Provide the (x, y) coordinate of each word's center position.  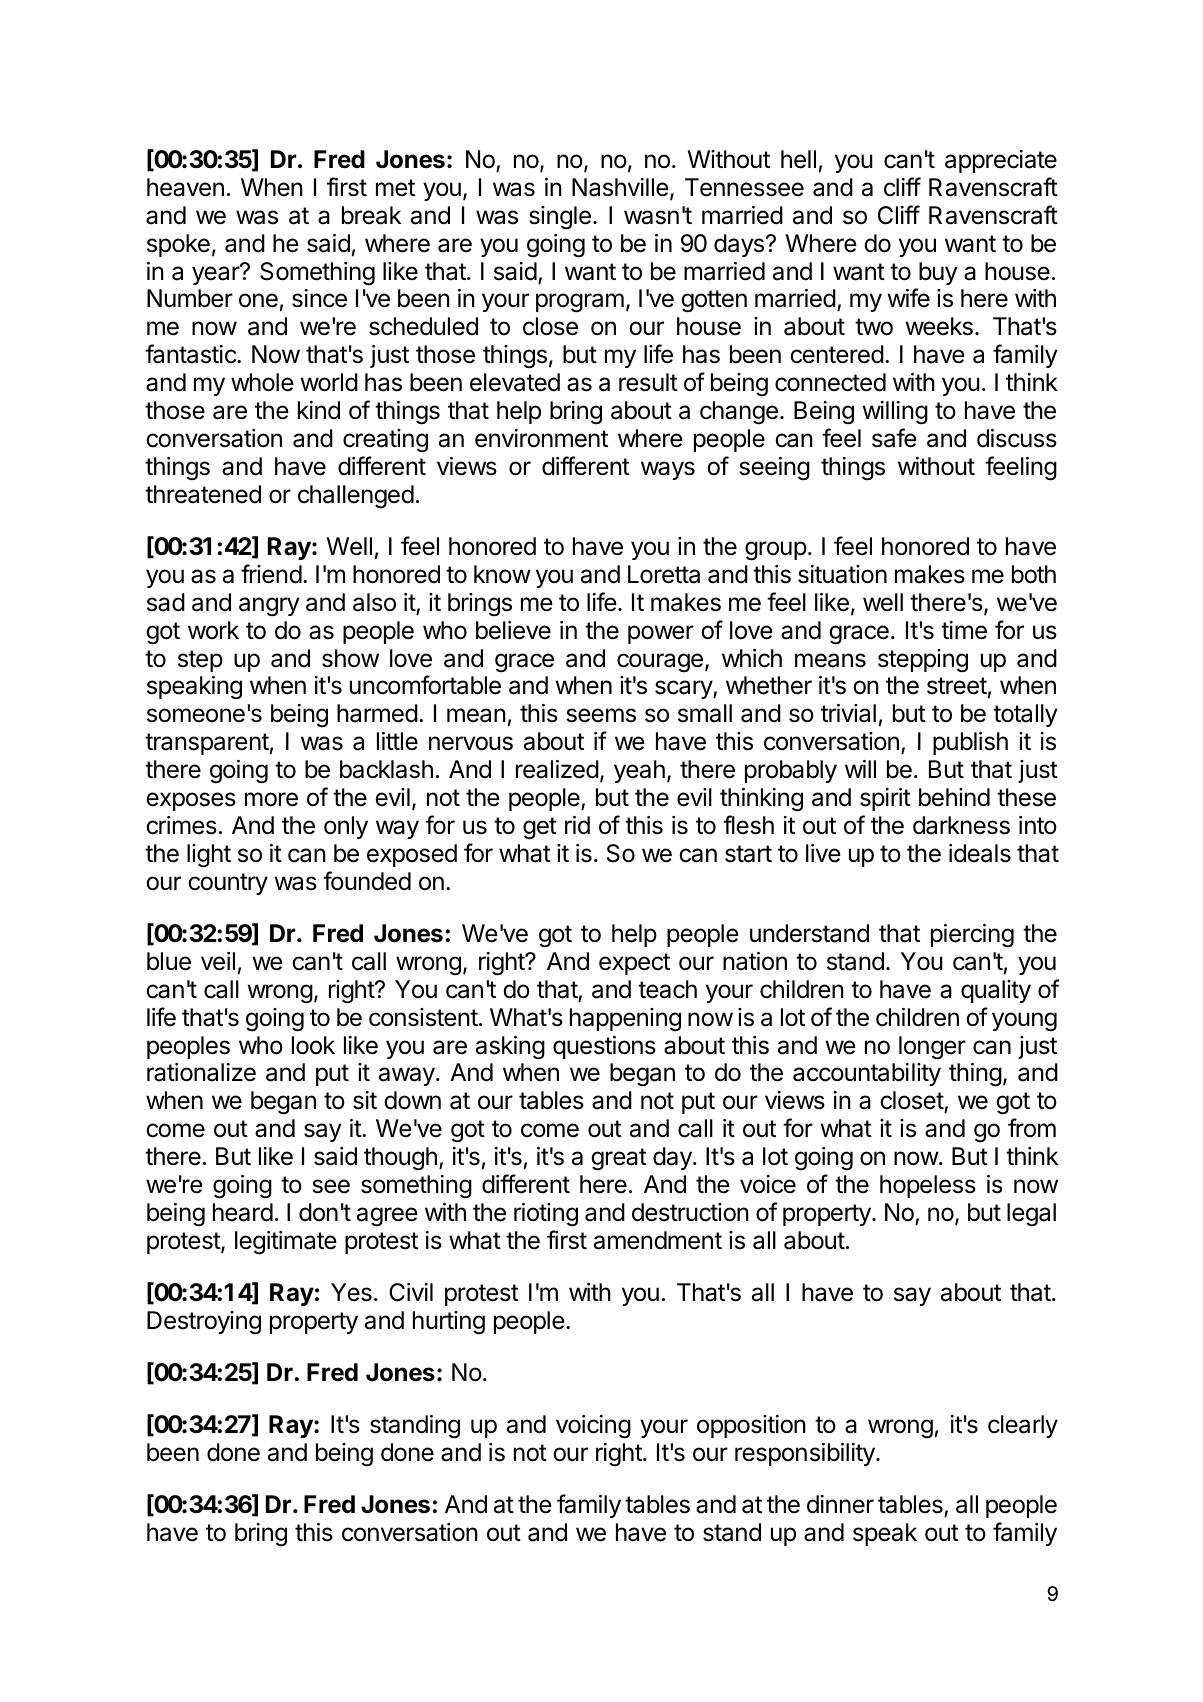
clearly (1023, 1426)
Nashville (620, 187)
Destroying (204, 1323)
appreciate (1001, 161)
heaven (185, 187)
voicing (593, 1427)
